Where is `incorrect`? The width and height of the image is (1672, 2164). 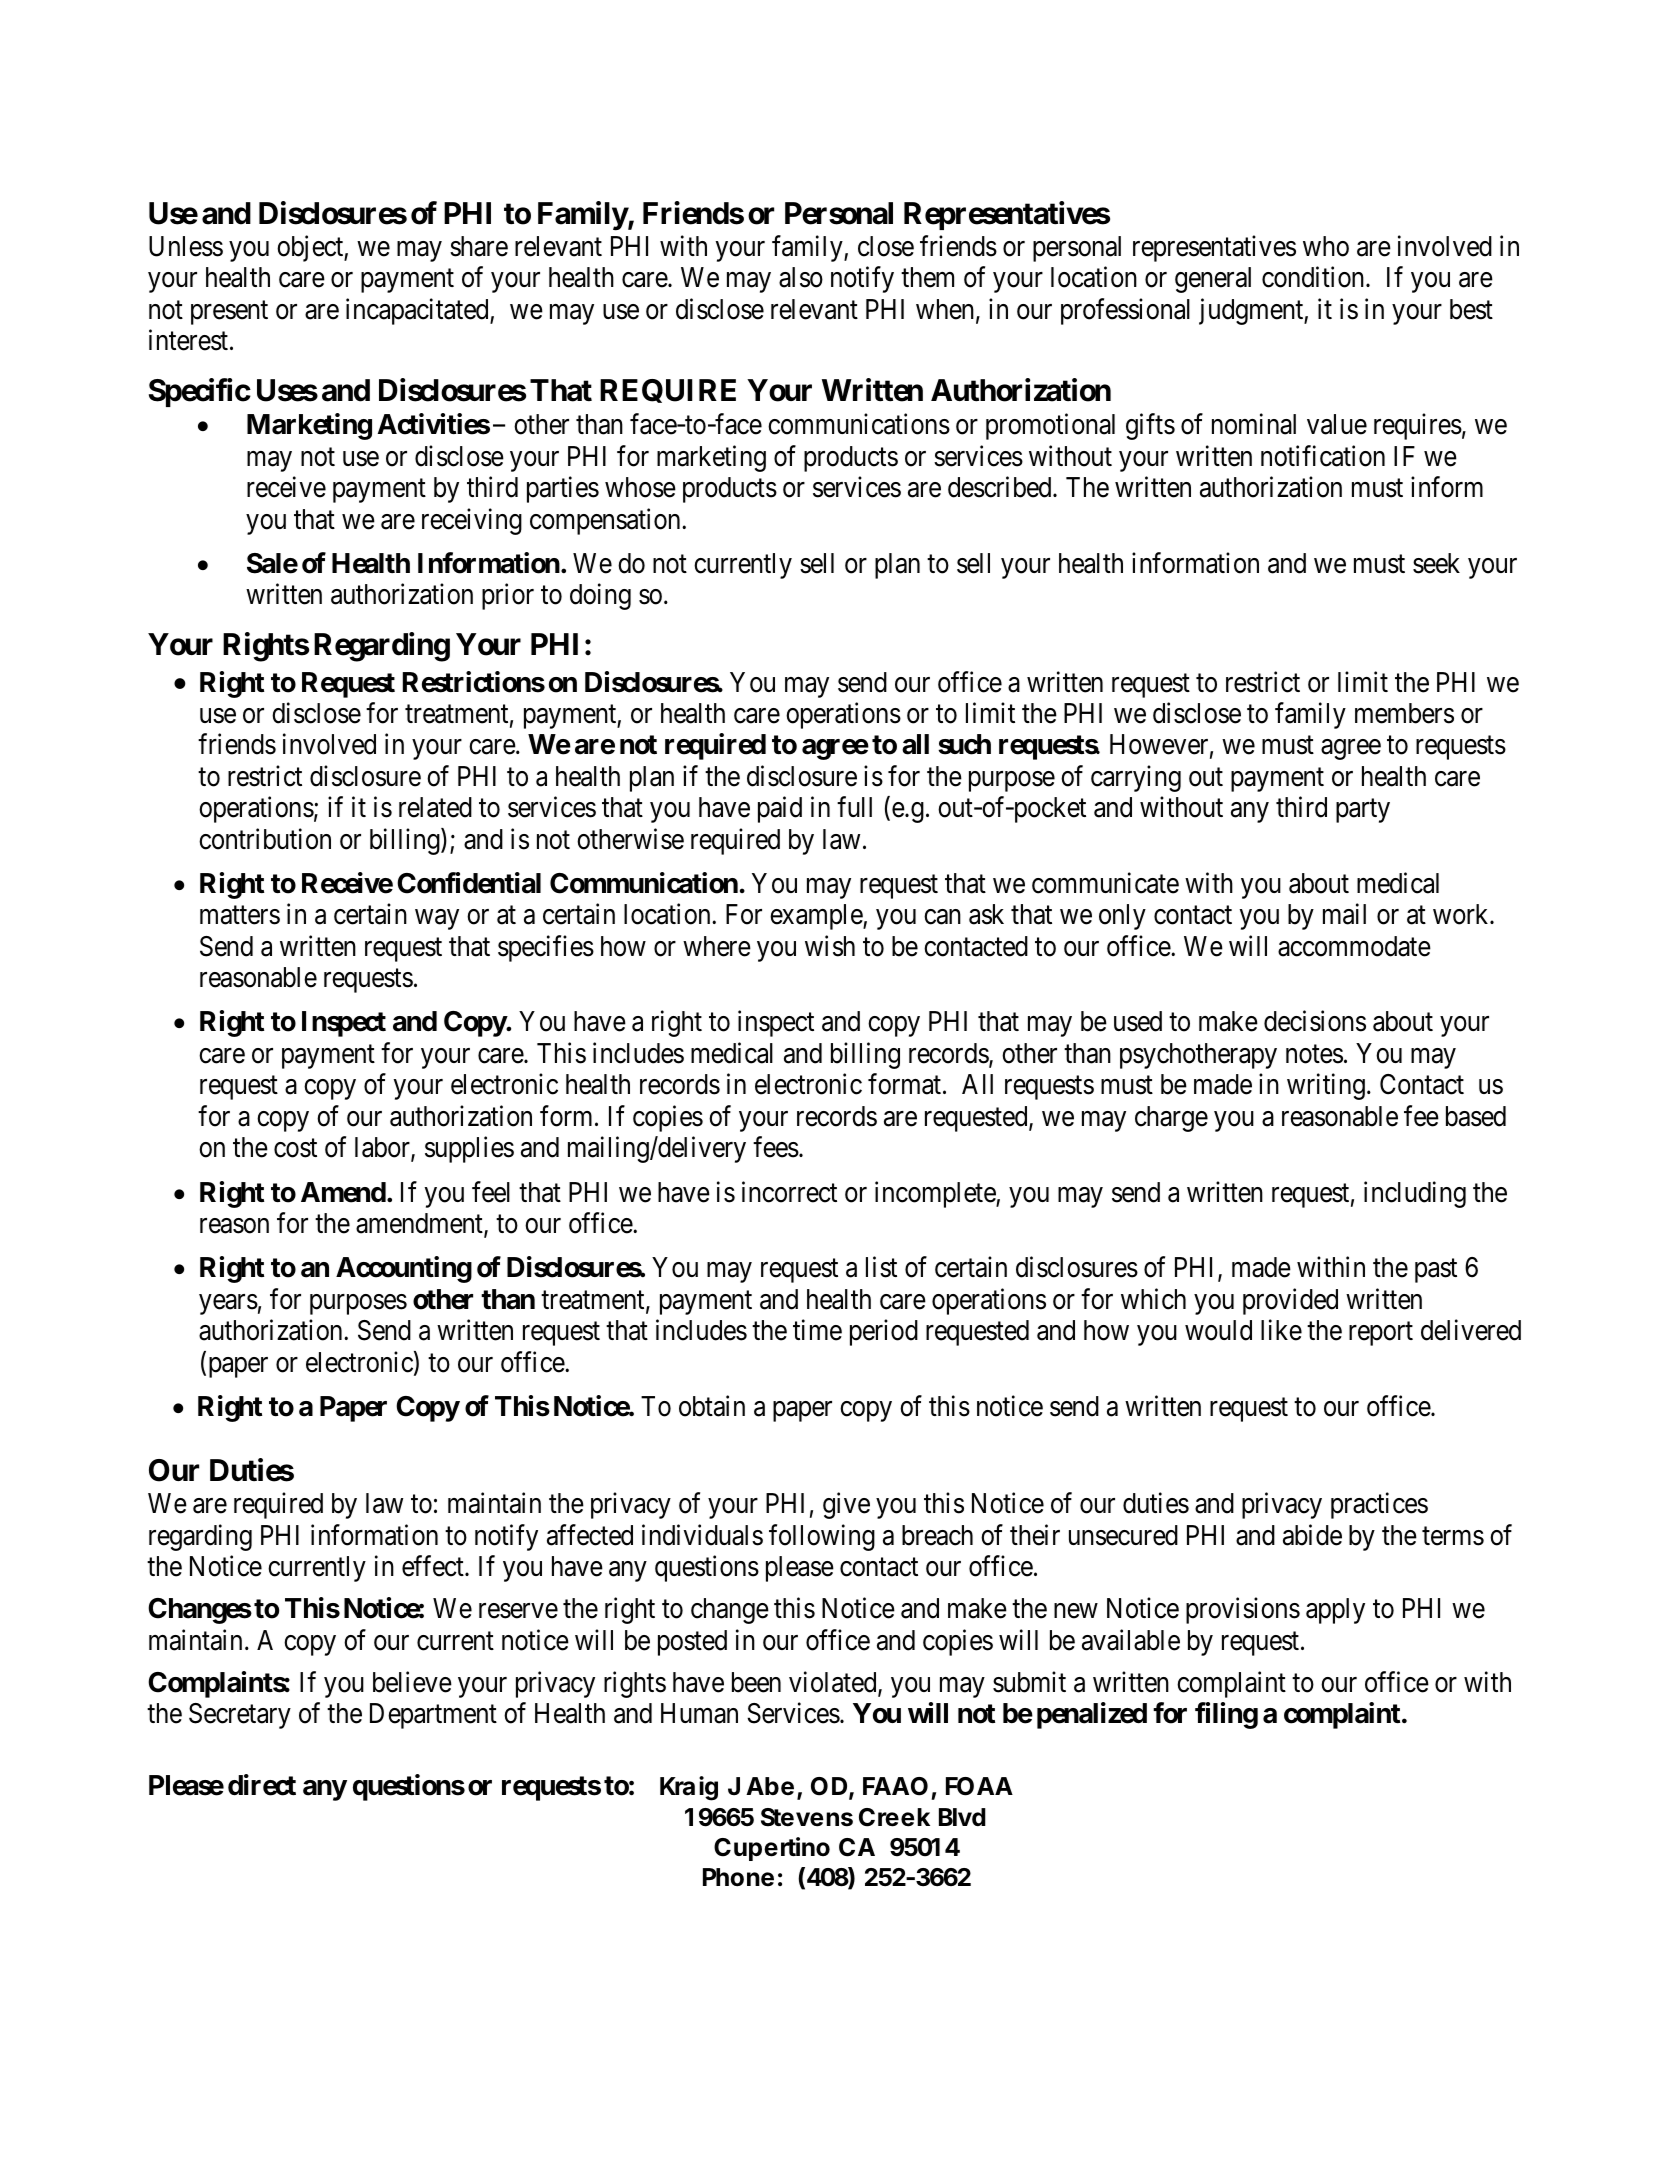 incorrect is located at coordinates (789, 1192).
